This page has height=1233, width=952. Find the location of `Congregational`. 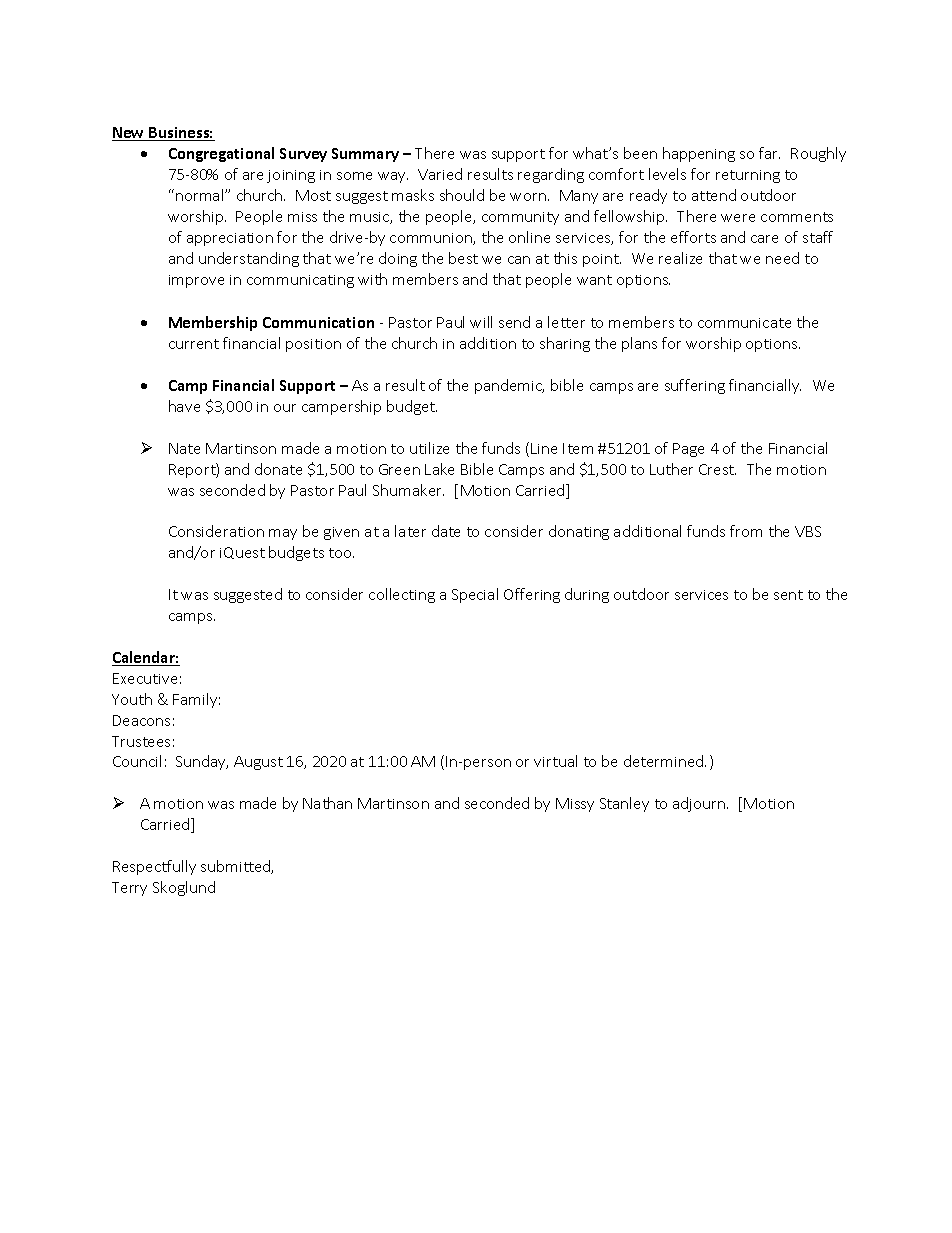

Congregational is located at coordinates (221, 154).
